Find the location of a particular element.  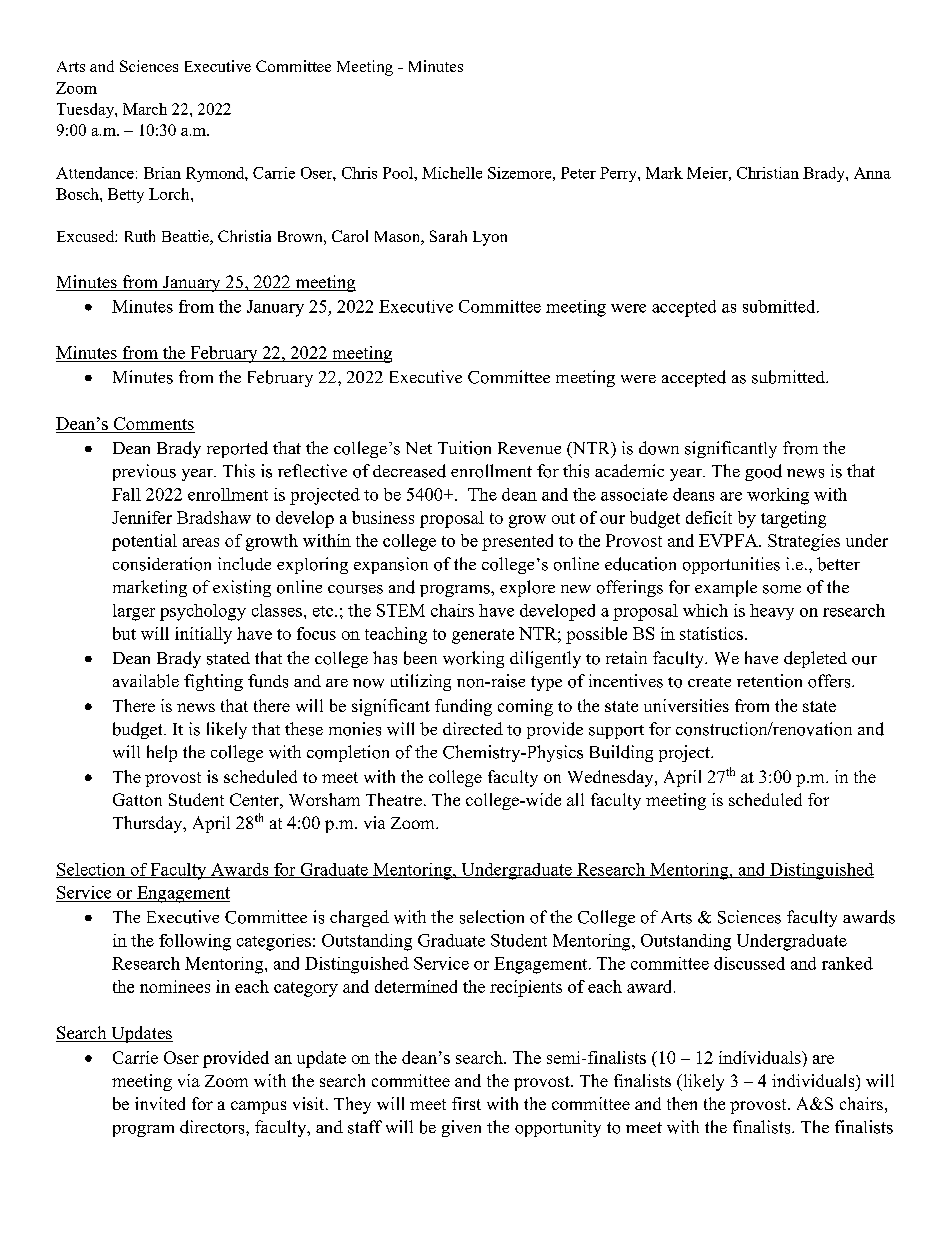

Michelle is located at coordinates (452, 173).
